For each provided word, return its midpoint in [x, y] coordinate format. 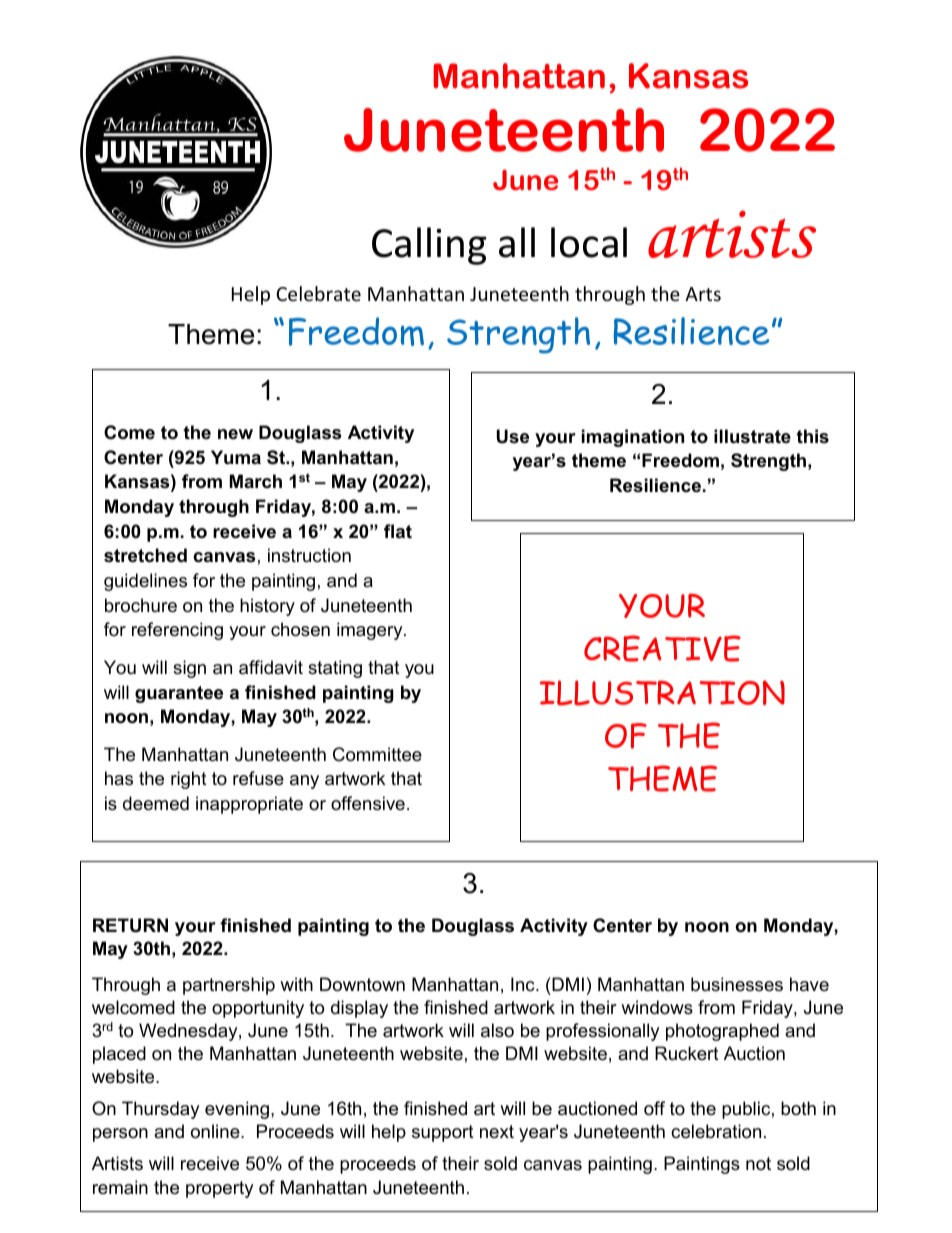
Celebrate [319, 293]
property [220, 1189]
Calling [429, 246]
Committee [377, 754]
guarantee [179, 694]
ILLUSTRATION [662, 693]
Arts [703, 294]
